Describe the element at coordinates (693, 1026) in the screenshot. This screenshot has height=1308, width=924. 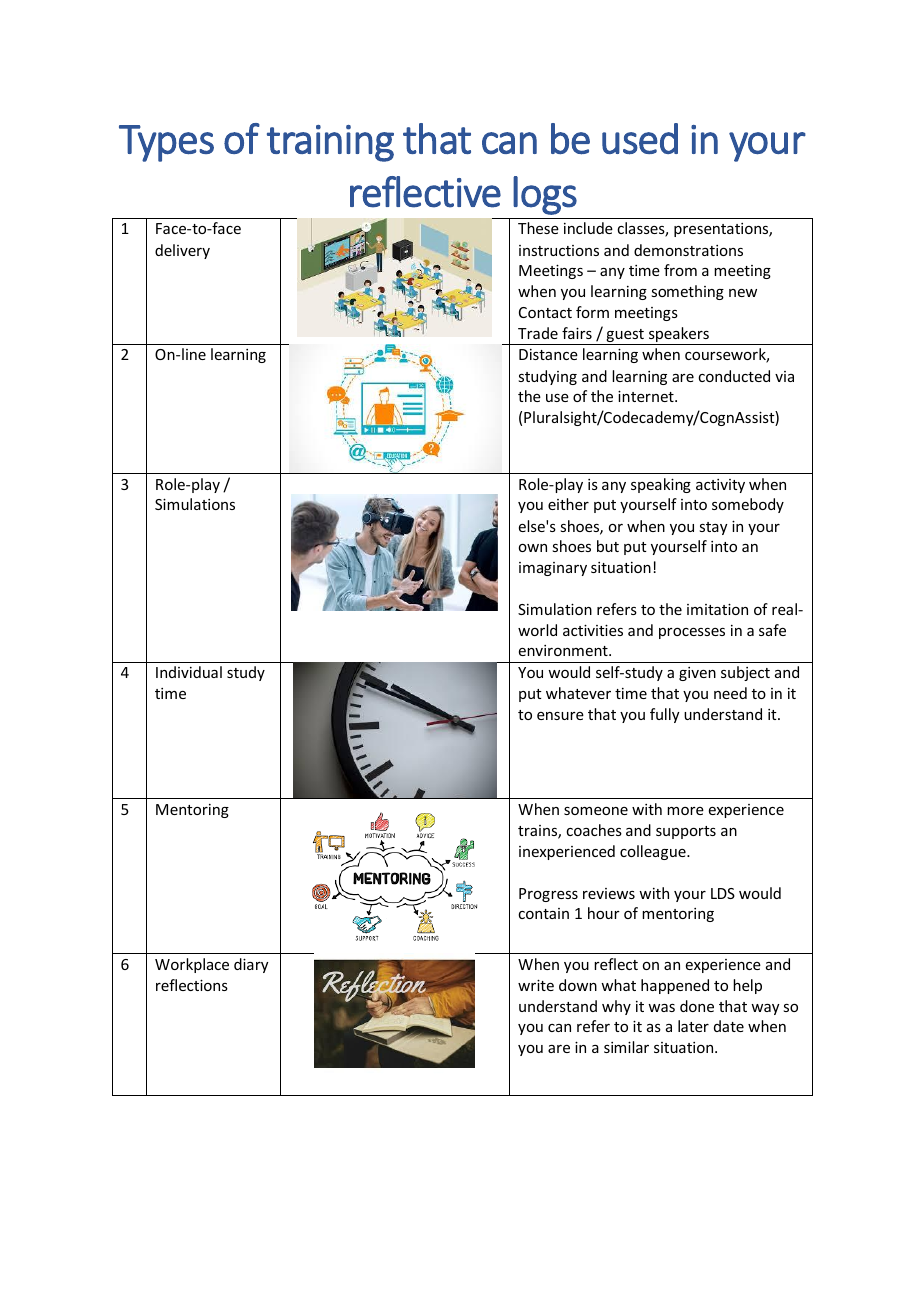
I see `later` at that location.
